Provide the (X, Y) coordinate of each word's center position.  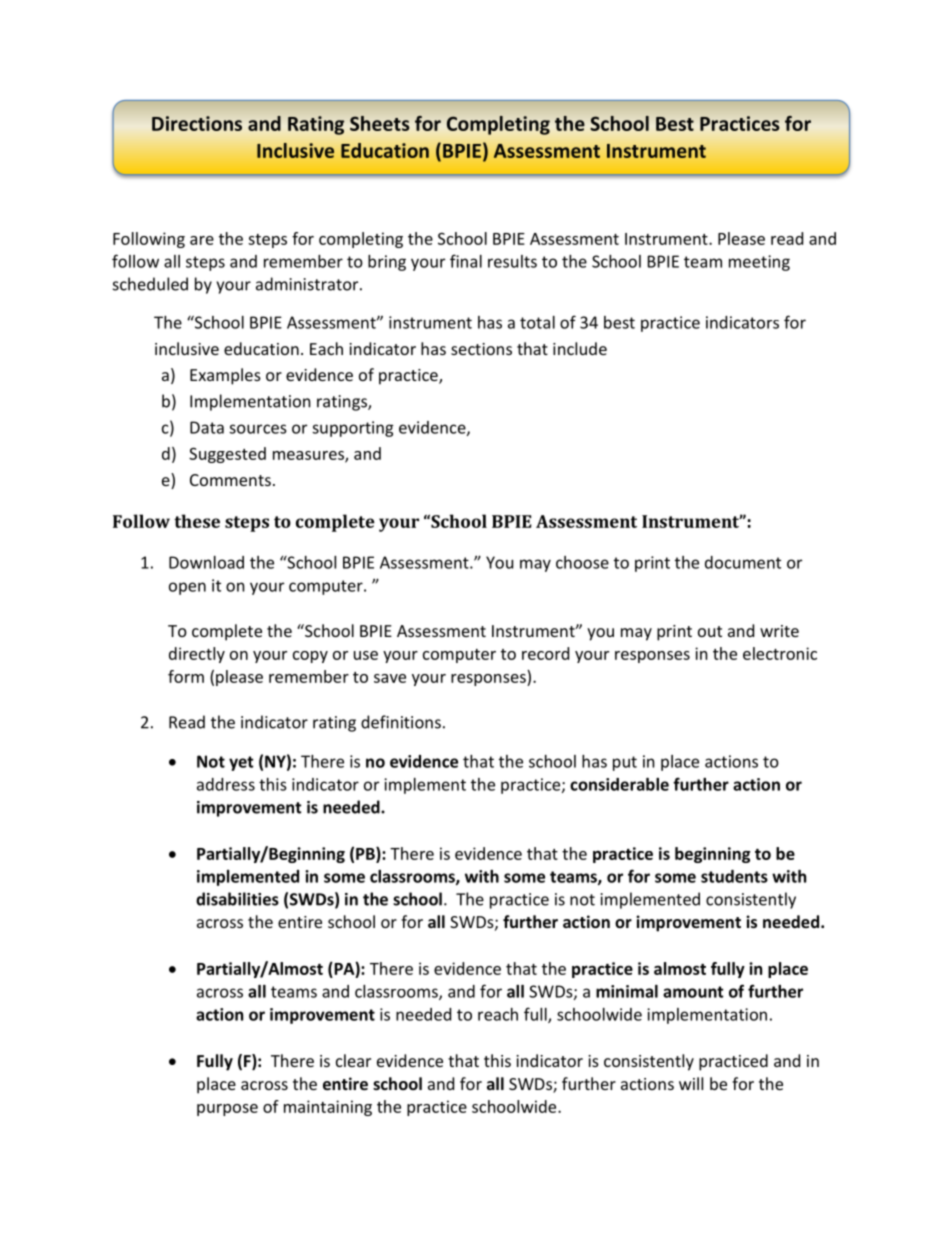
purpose (227, 1110)
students (734, 876)
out (710, 631)
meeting (759, 263)
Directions (197, 123)
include (580, 348)
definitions (401, 722)
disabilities (237, 899)
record (545, 653)
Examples (225, 376)
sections (481, 349)
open (187, 588)
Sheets (379, 123)
